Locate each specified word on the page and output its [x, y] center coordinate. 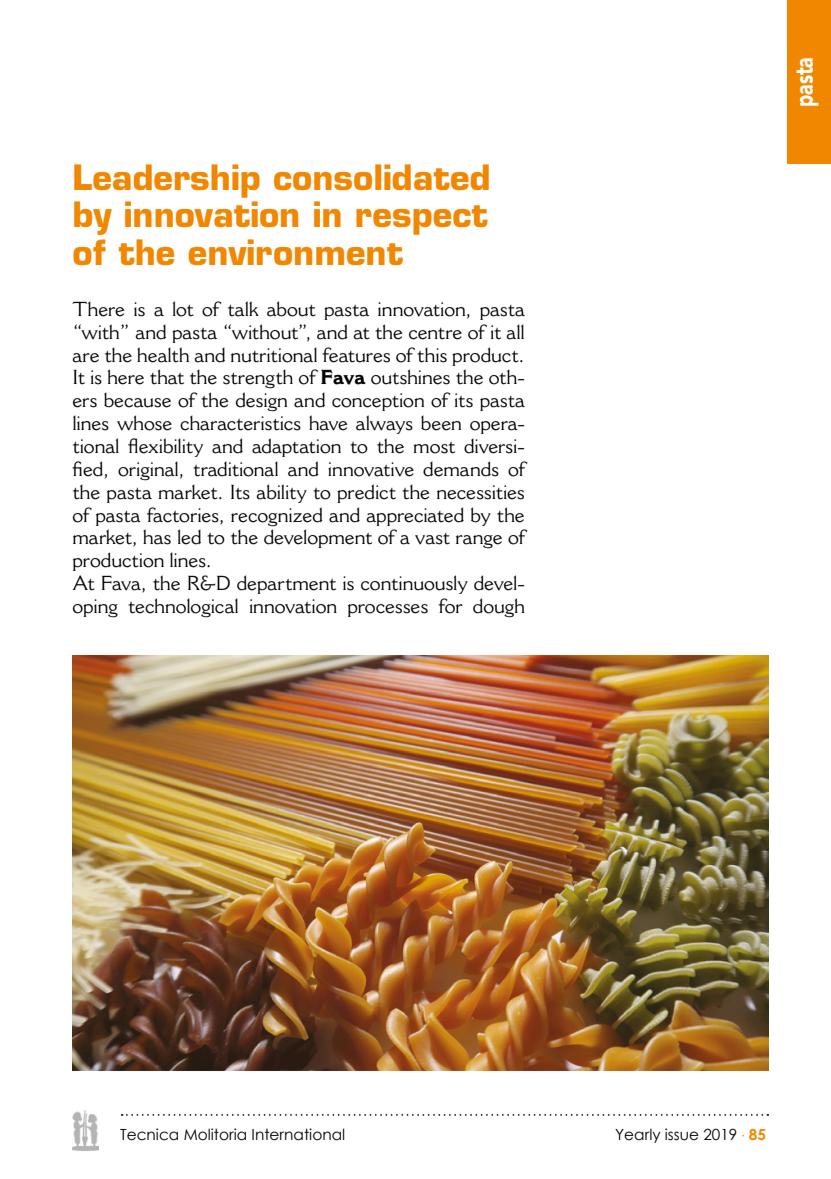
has [157, 537]
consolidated [381, 177]
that [167, 377]
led [189, 537]
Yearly [638, 1135]
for [450, 606]
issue [682, 1134]
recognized [277, 517]
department [286, 584]
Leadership [167, 181]
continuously [414, 584]
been [441, 423]
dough [499, 608]
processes [388, 610]
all [515, 332]
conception [378, 402]
